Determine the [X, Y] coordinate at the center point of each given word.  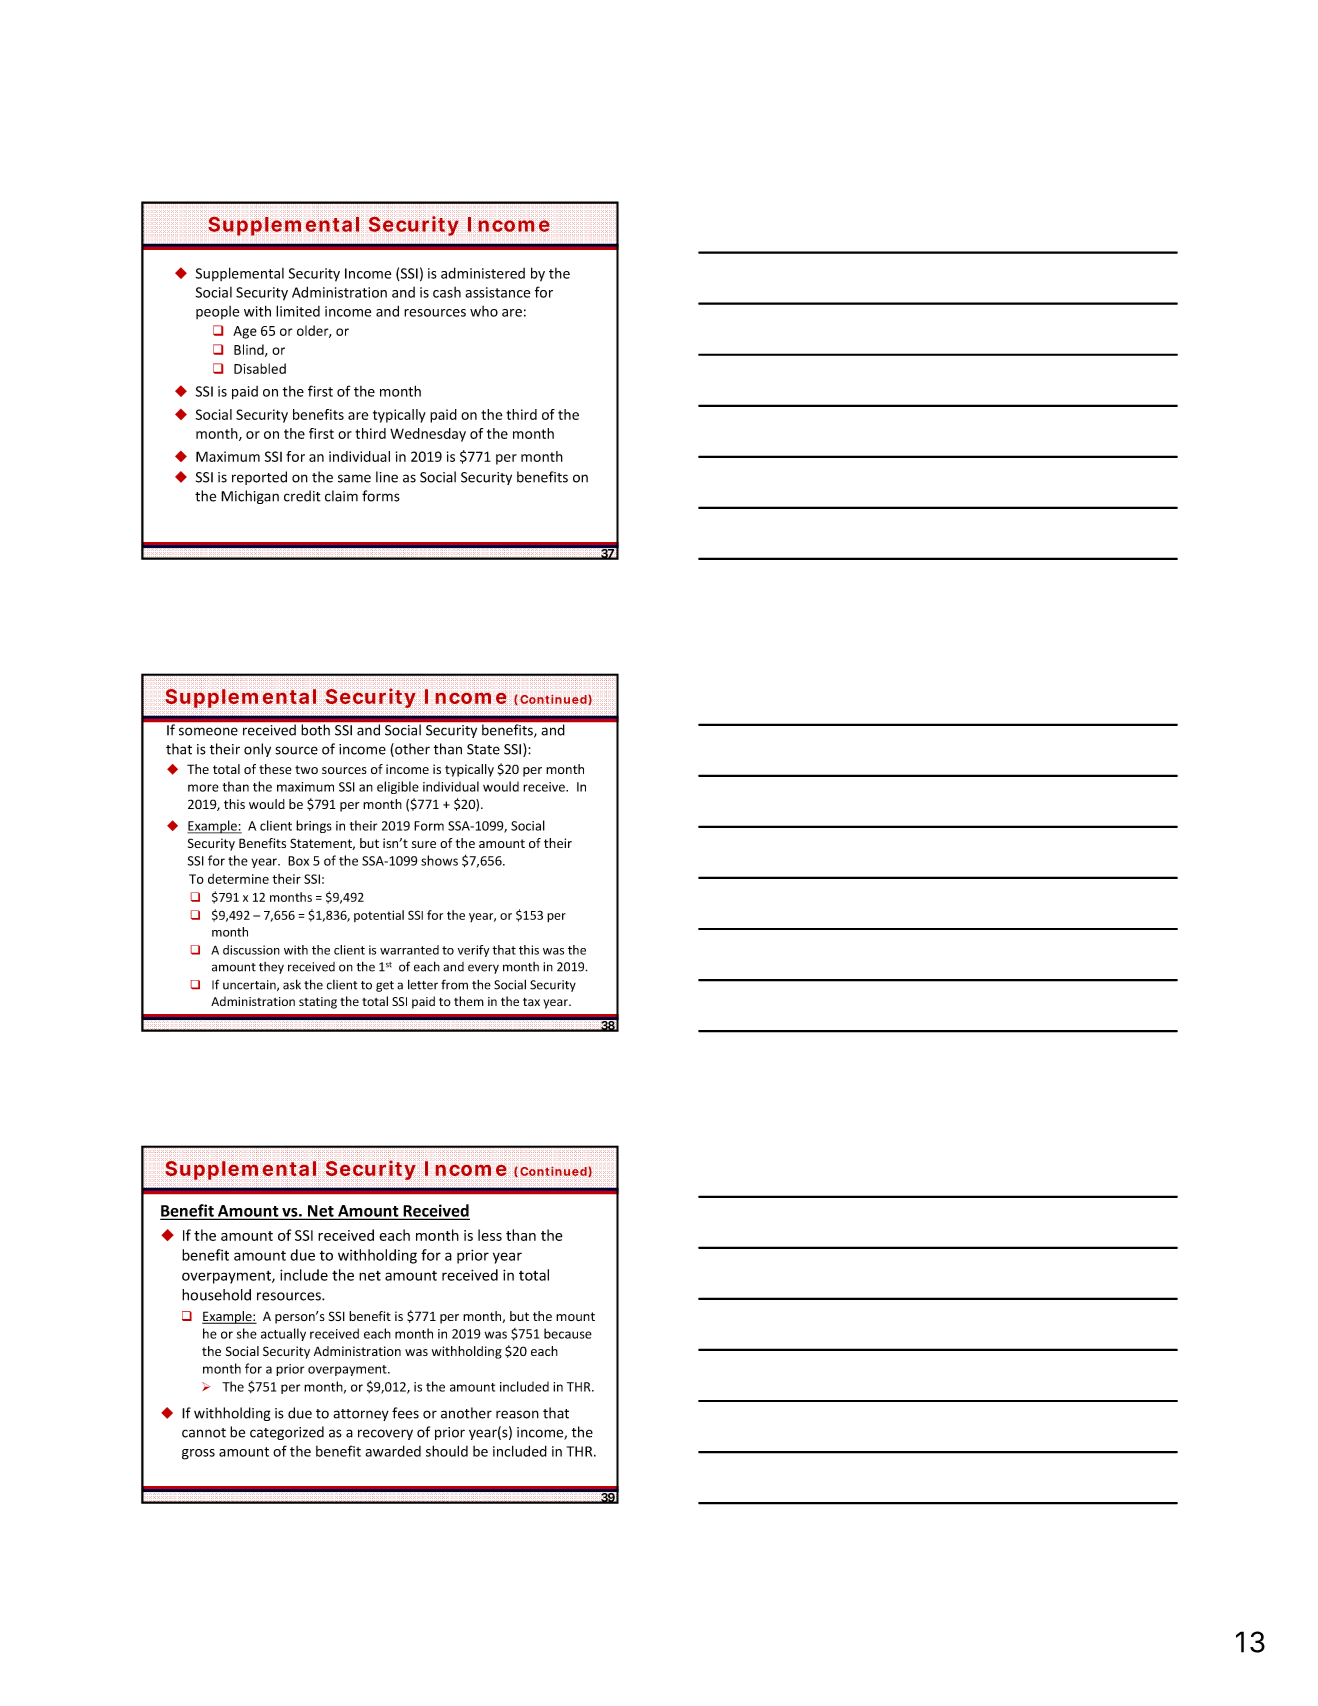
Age [245, 332]
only [257, 750]
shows [439, 860]
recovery [385, 1434]
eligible [398, 787]
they [271, 968]
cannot [204, 1433]
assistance [497, 292]
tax [531, 1002]
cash [447, 292]
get [385, 986]
